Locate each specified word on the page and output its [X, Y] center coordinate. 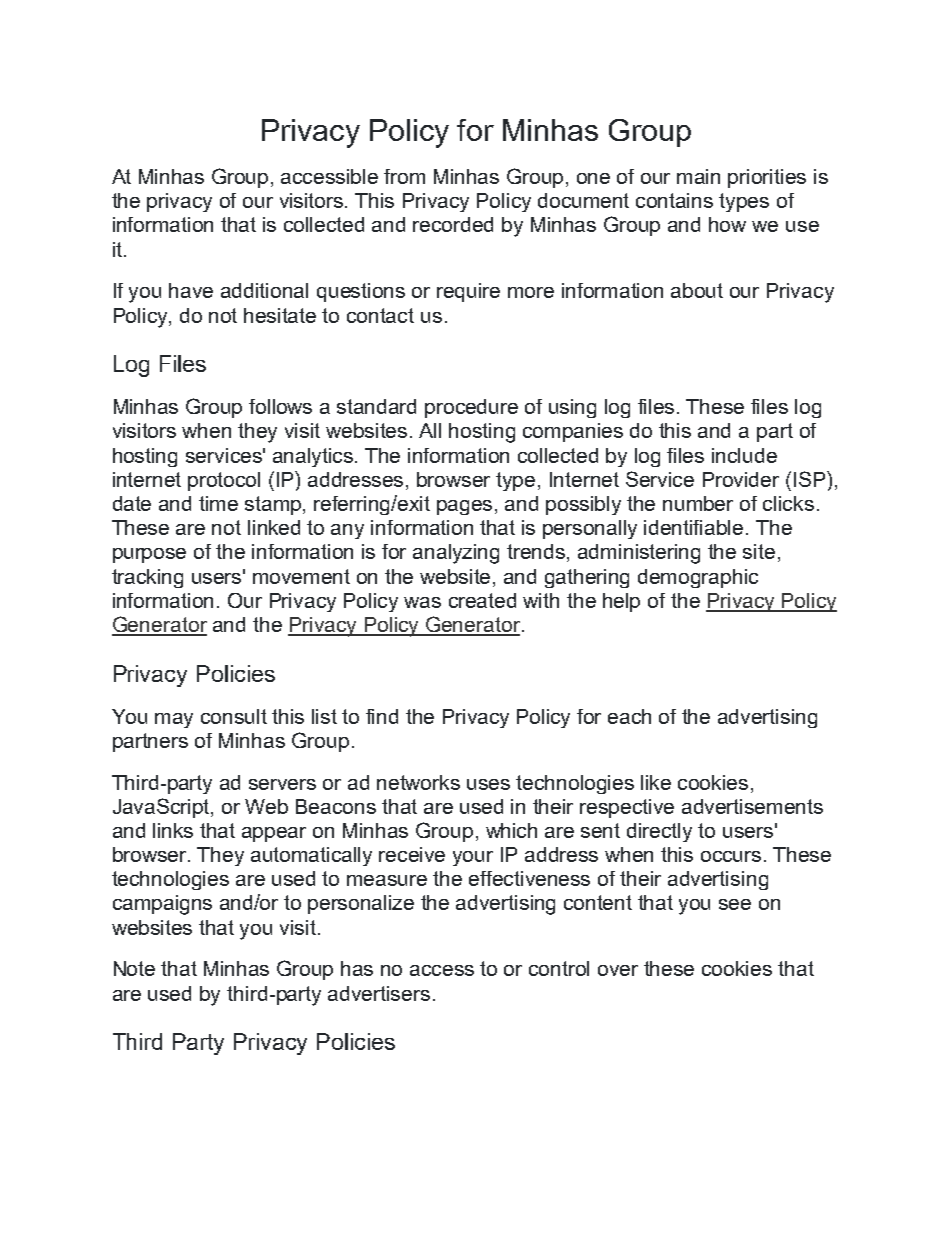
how [727, 224]
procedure [471, 408]
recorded [453, 224]
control [559, 968]
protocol [224, 481]
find [382, 716]
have [191, 290]
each [629, 716]
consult [234, 716]
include [744, 455]
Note [134, 968]
